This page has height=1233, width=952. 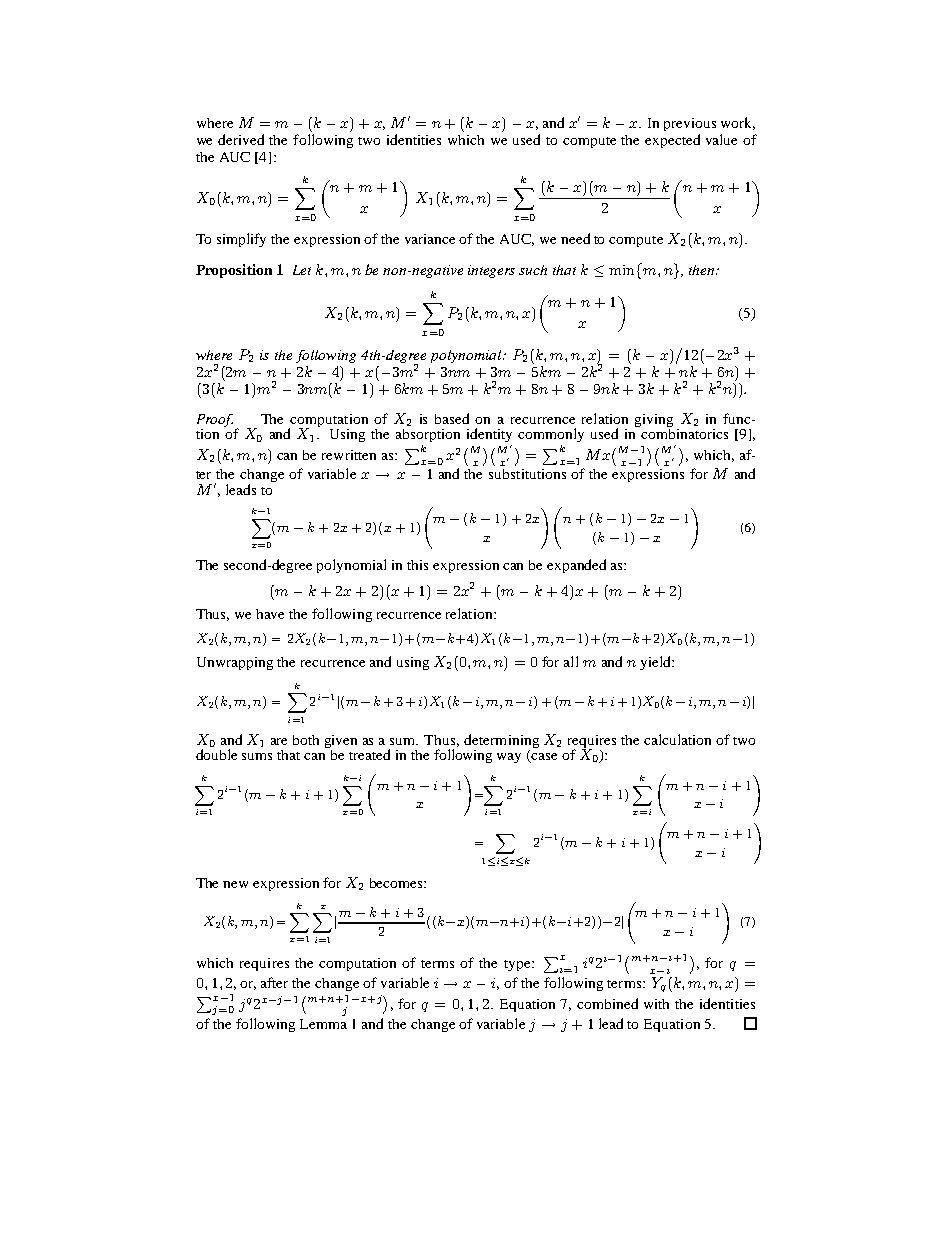 What do you see at coordinates (349, 455) in the page?
I see `rewritten` at bounding box center [349, 455].
